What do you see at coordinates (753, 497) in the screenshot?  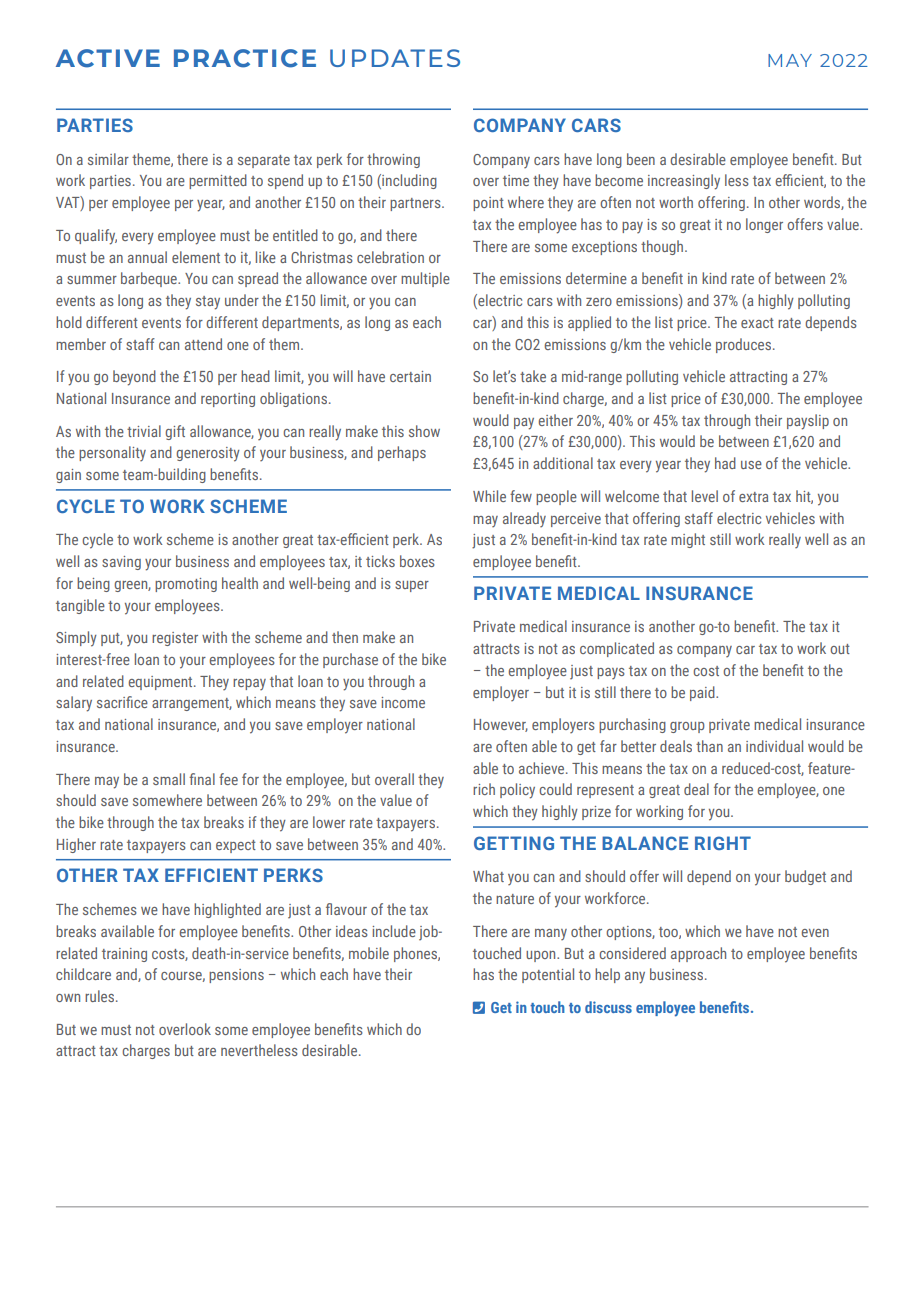 I see `extra` at bounding box center [753, 497].
